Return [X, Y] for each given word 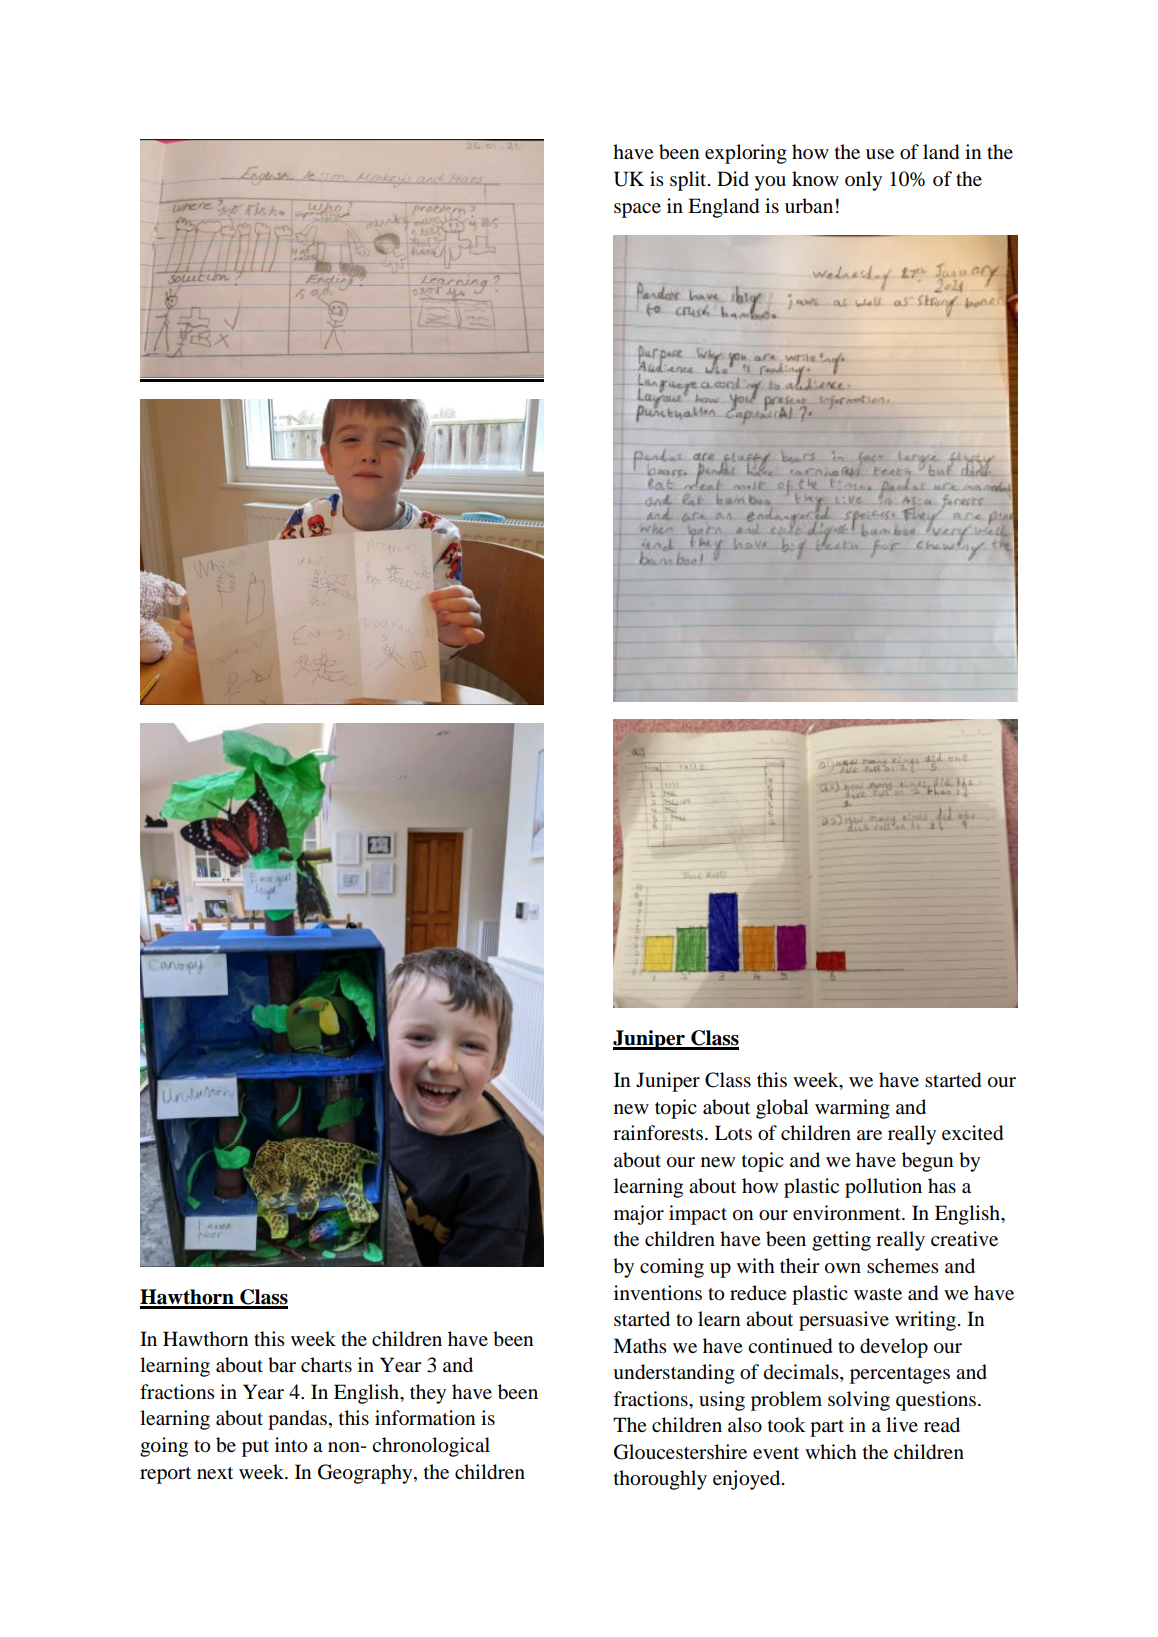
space [637, 210]
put [255, 1448]
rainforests [659, 1133]
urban [809, 206]
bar [282, 1365]
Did [733, 179]
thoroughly [660, 1480]
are [869, 1135]
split [689, 181]
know [815, 179]
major [639, 1215]
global [782, 1109]
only [863, 181]
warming [852, 1109]
